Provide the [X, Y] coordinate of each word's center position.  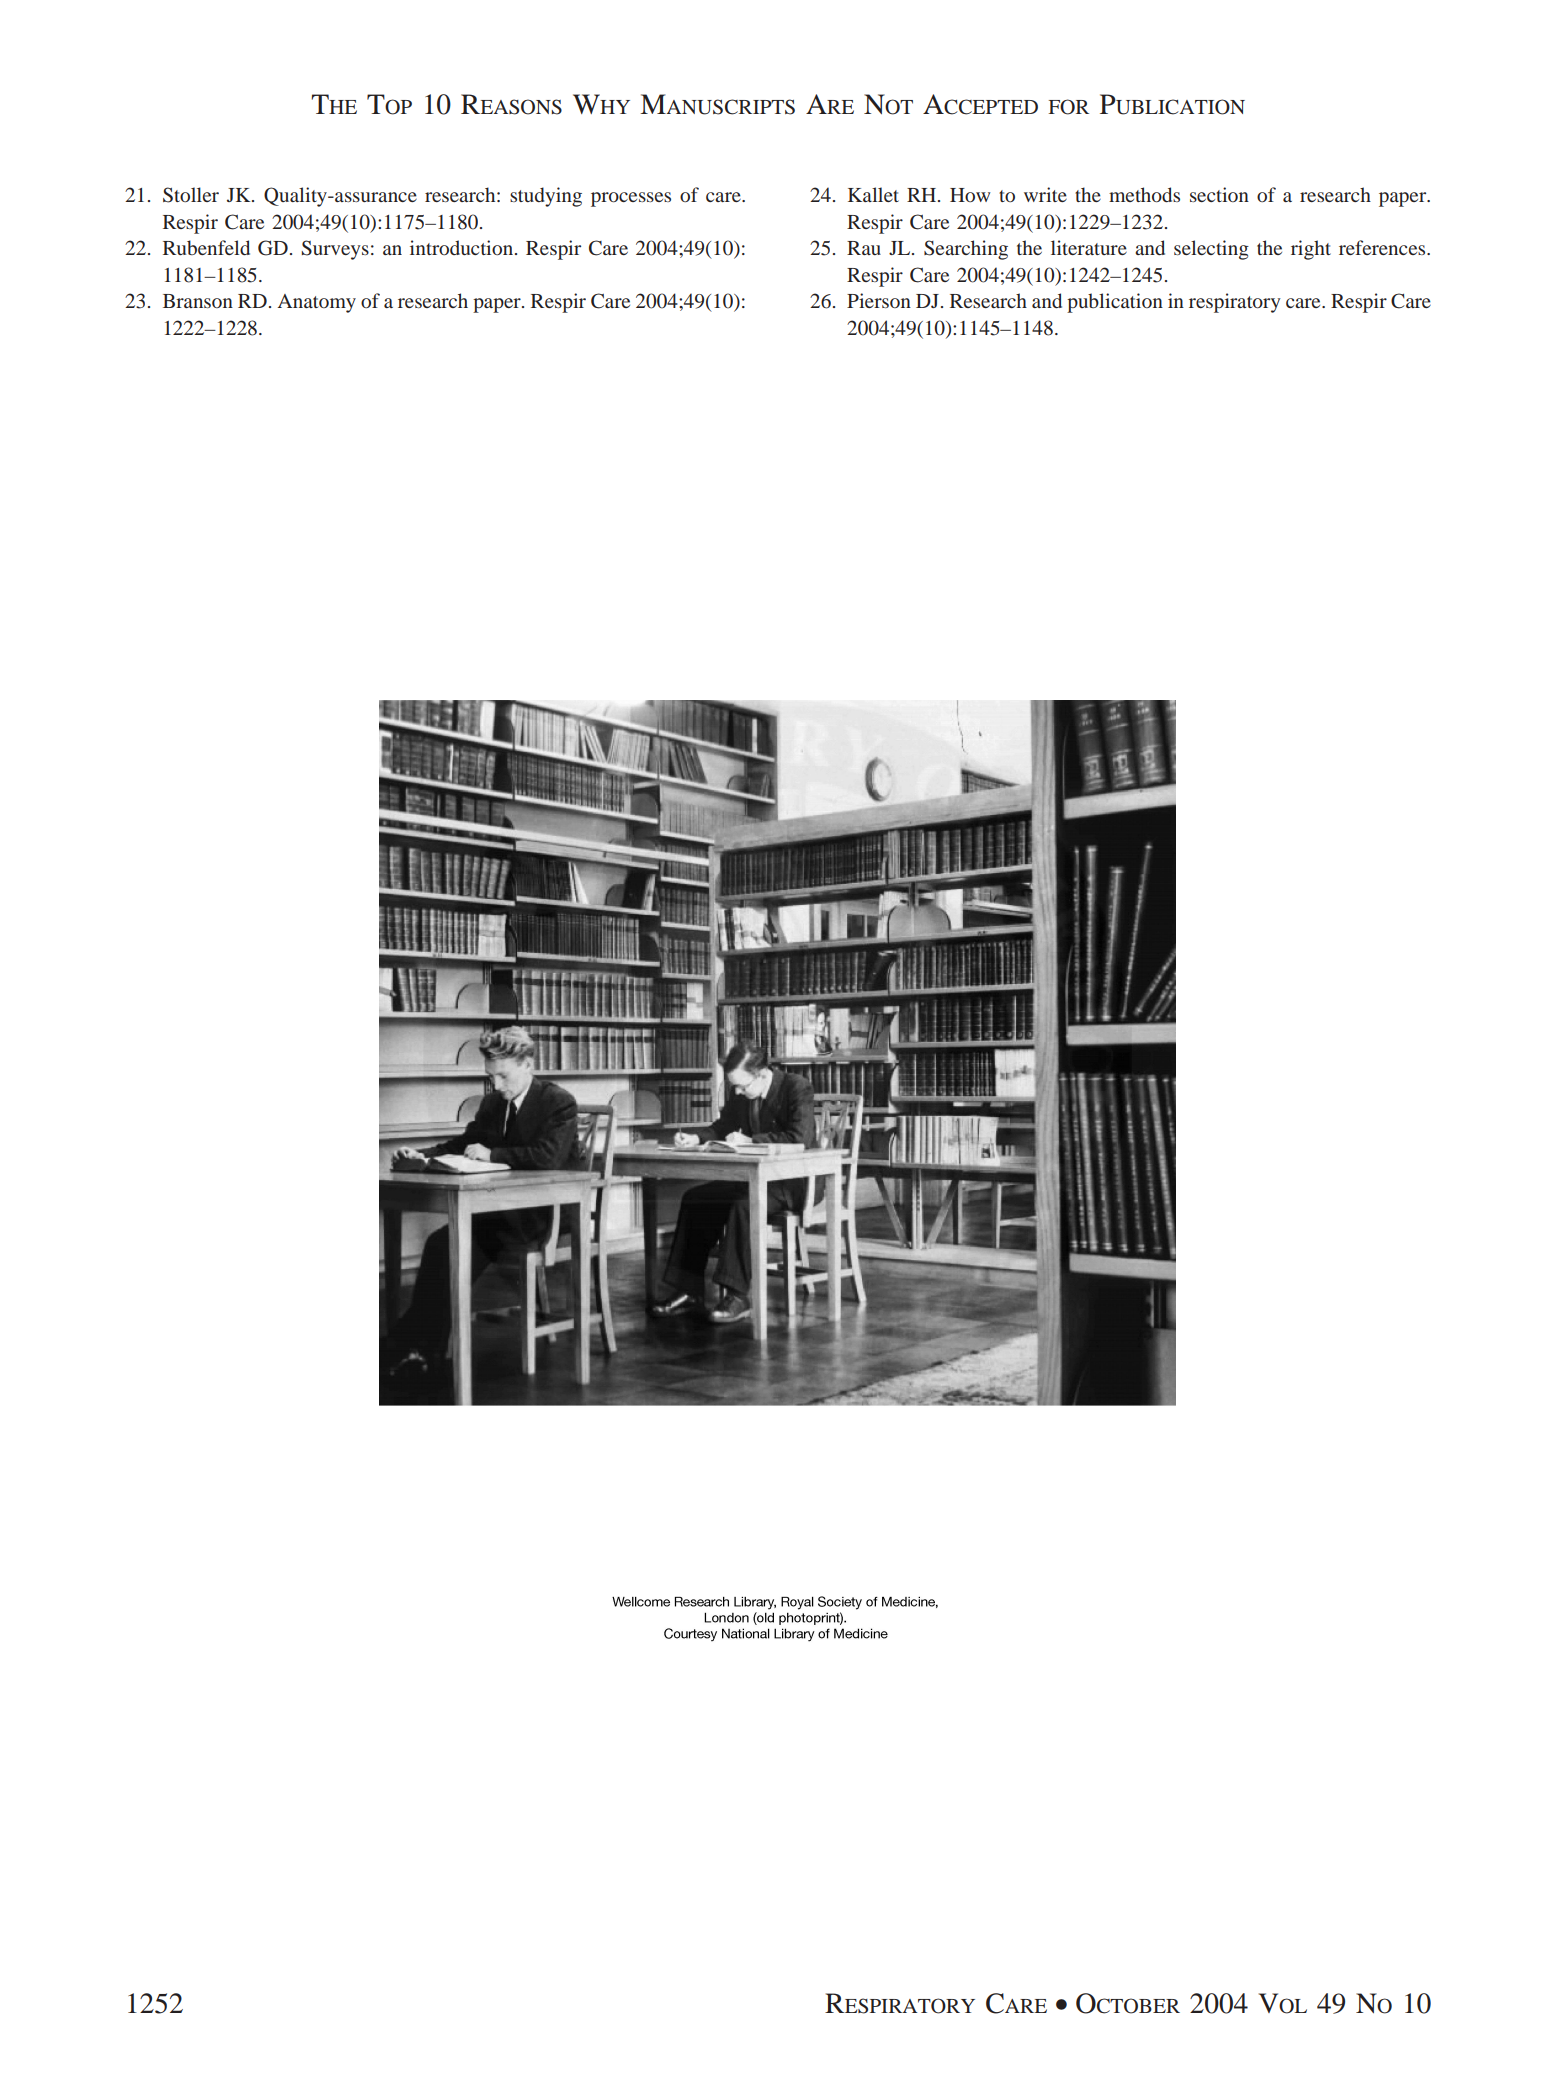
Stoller [191, 195]
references [1383, 247]
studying [546, 197]
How [970, 195]
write [1045, 194]
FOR [1069, 107]
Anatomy [317, 303]
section [1219, 194]
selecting [1211, 250]
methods [1144, 194]
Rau [864, 248]
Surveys [335, 250]
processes [631, 199]
